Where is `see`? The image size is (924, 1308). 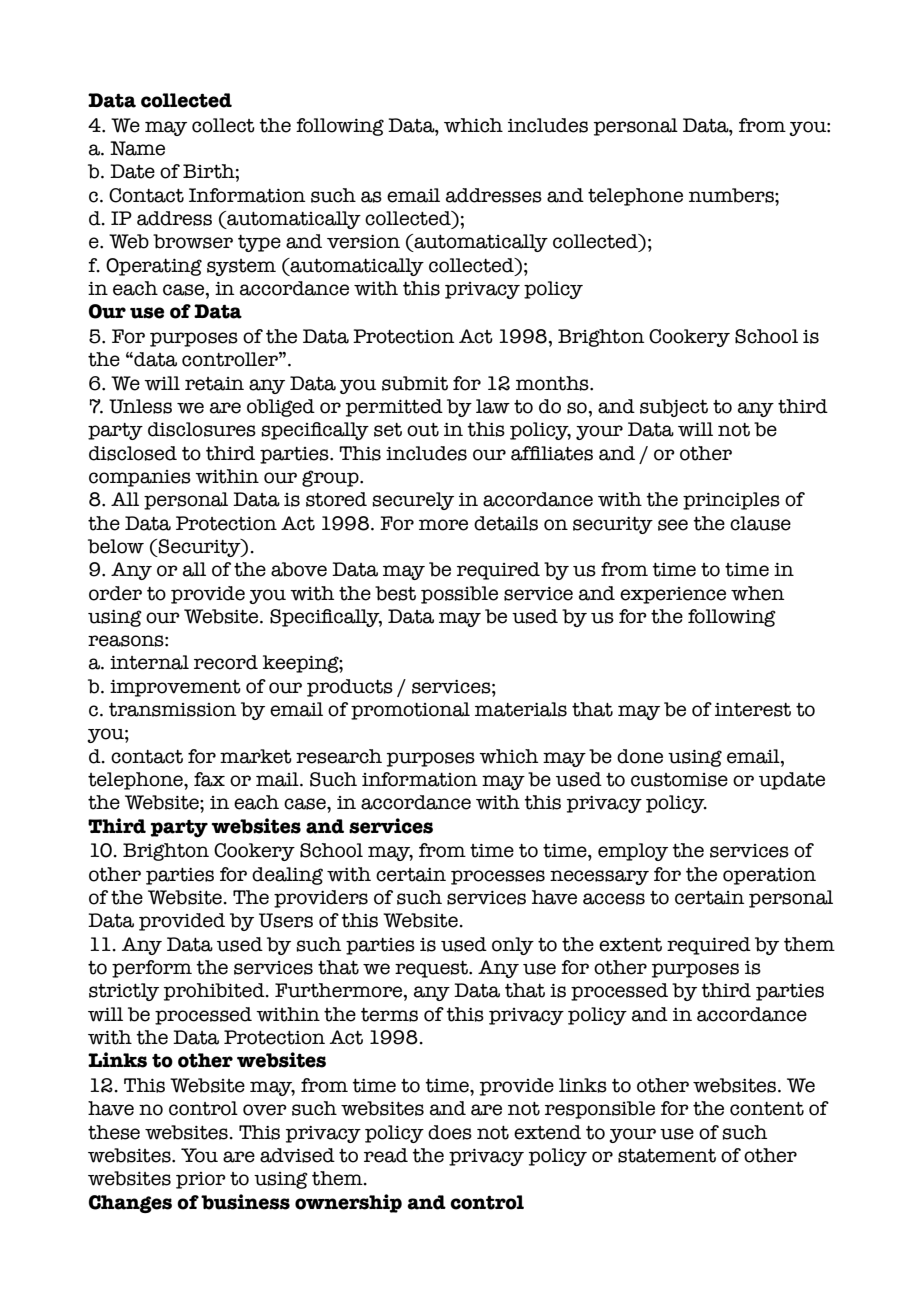 see is located at coordinates (673, 525).
